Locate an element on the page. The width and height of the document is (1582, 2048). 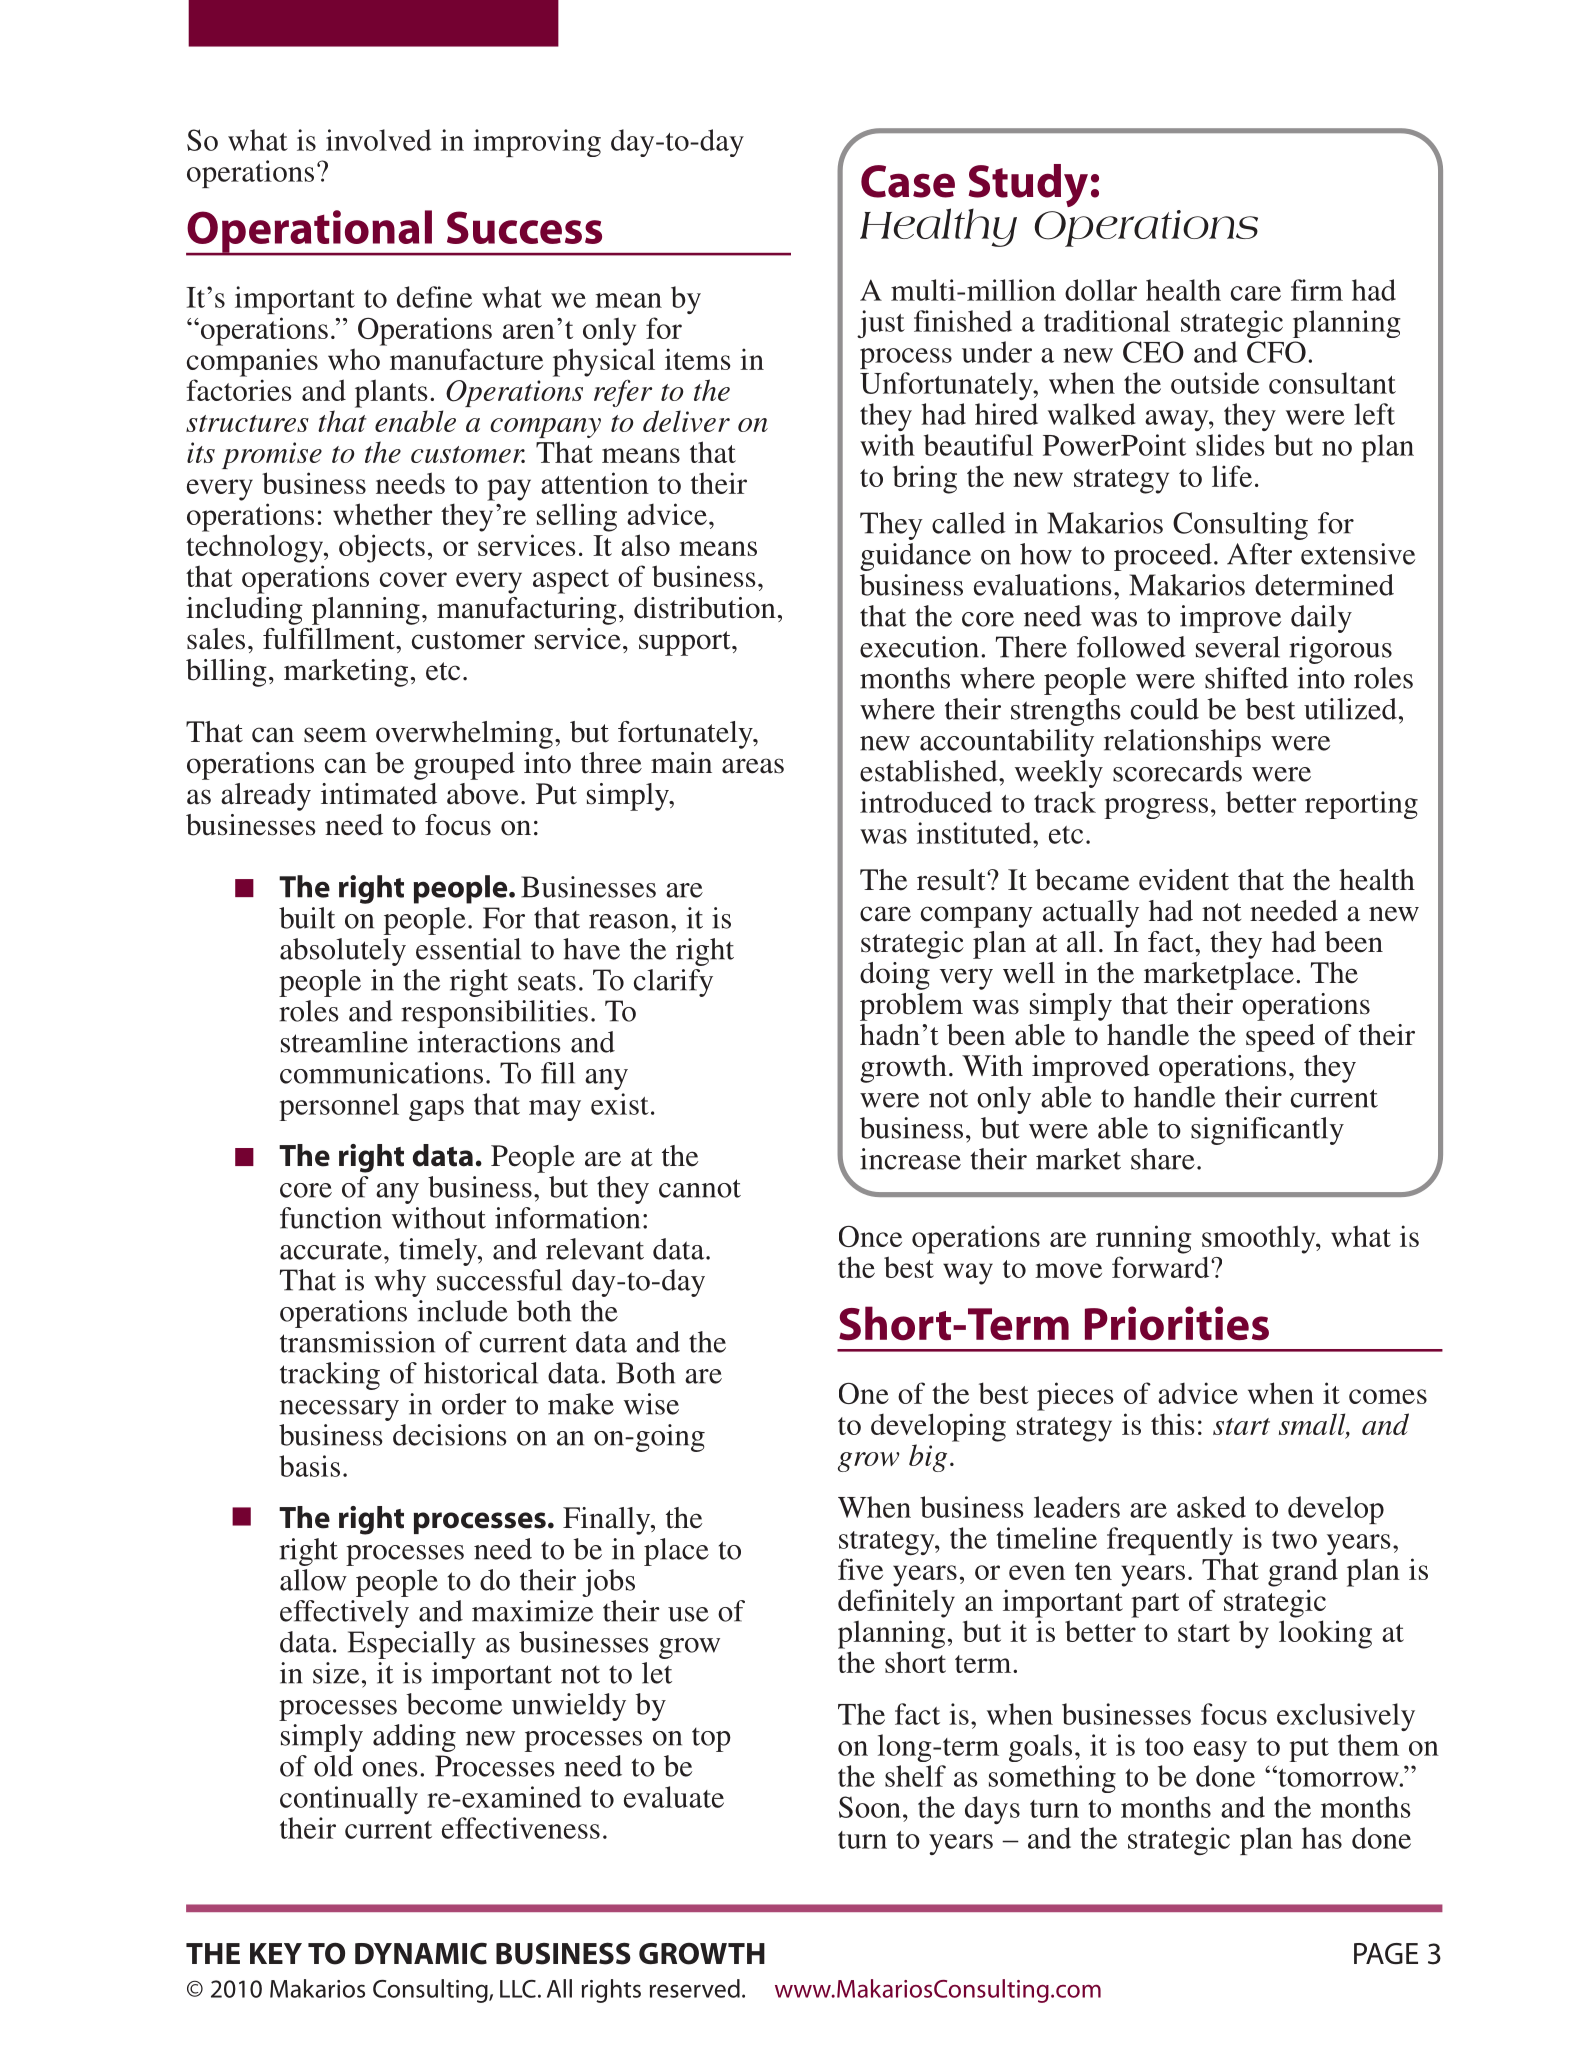
Operational is located at coordinates (310, 232).
